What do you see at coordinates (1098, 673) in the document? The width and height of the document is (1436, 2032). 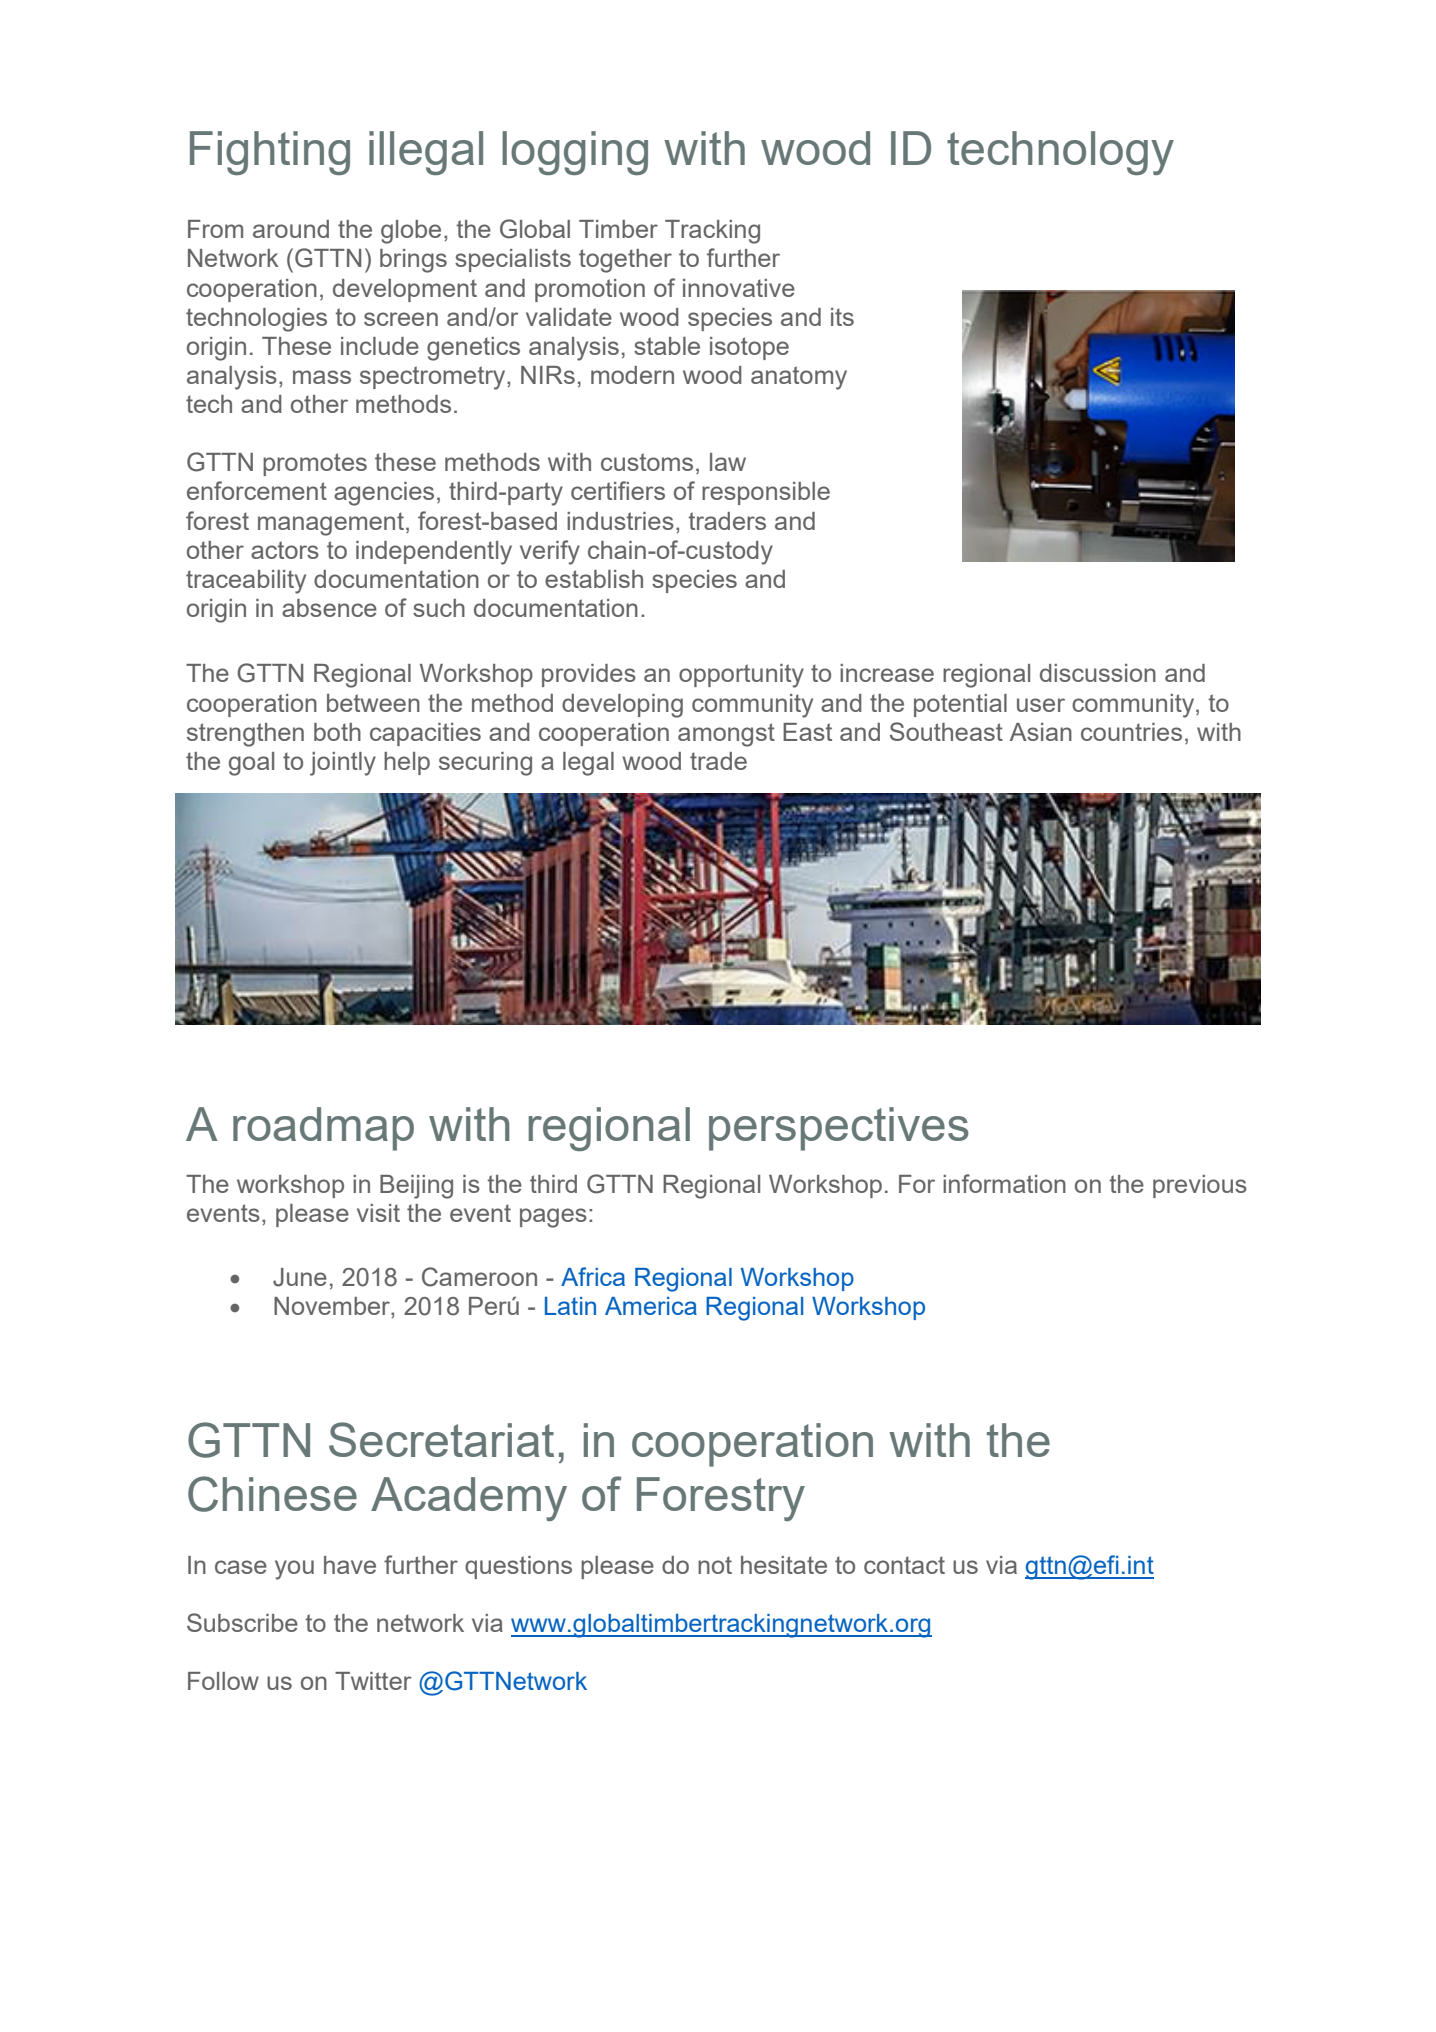 I see `discussion` at bounding box center [1098, 673].
